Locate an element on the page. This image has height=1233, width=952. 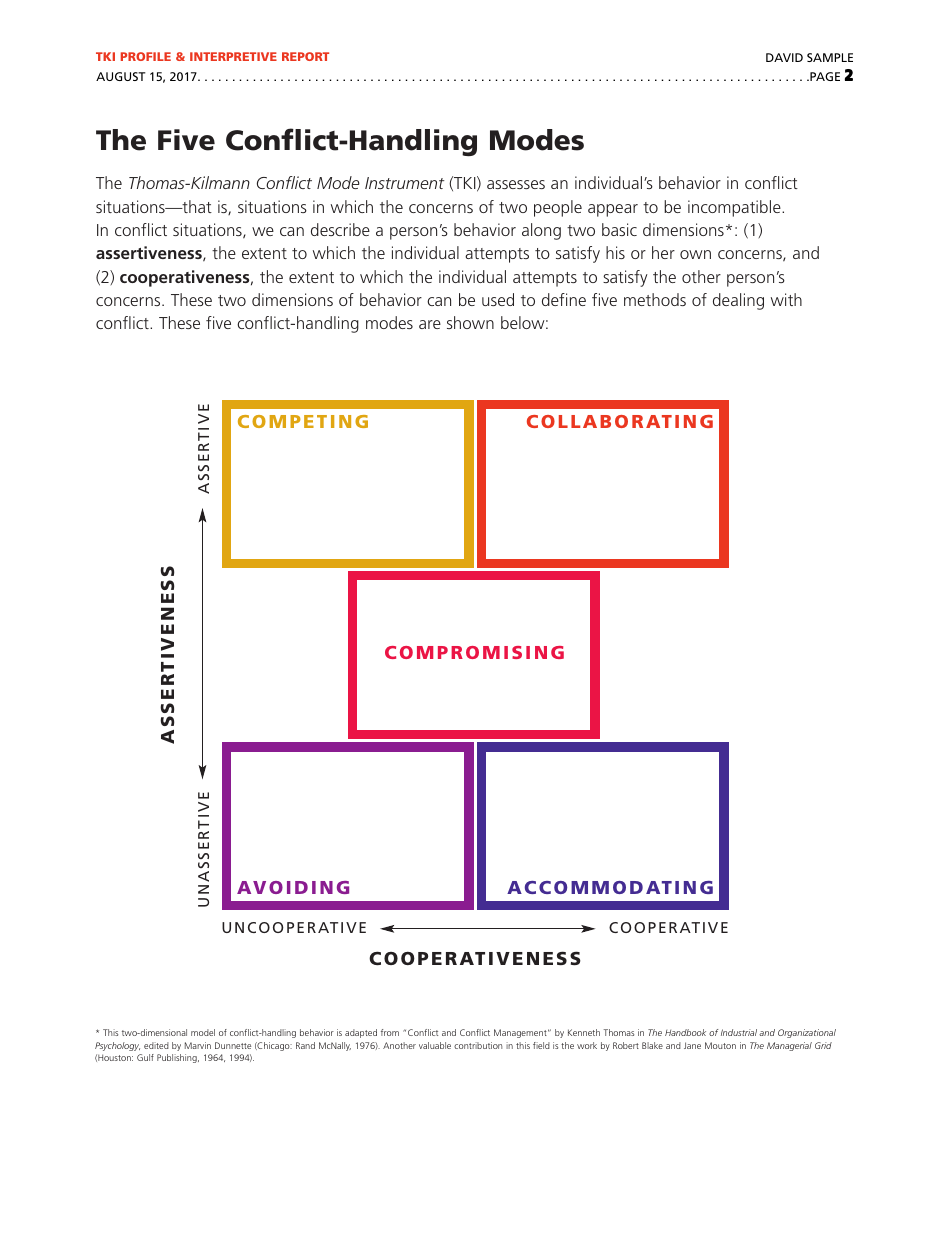
Marvin is located at coordinates (198, 1045).
